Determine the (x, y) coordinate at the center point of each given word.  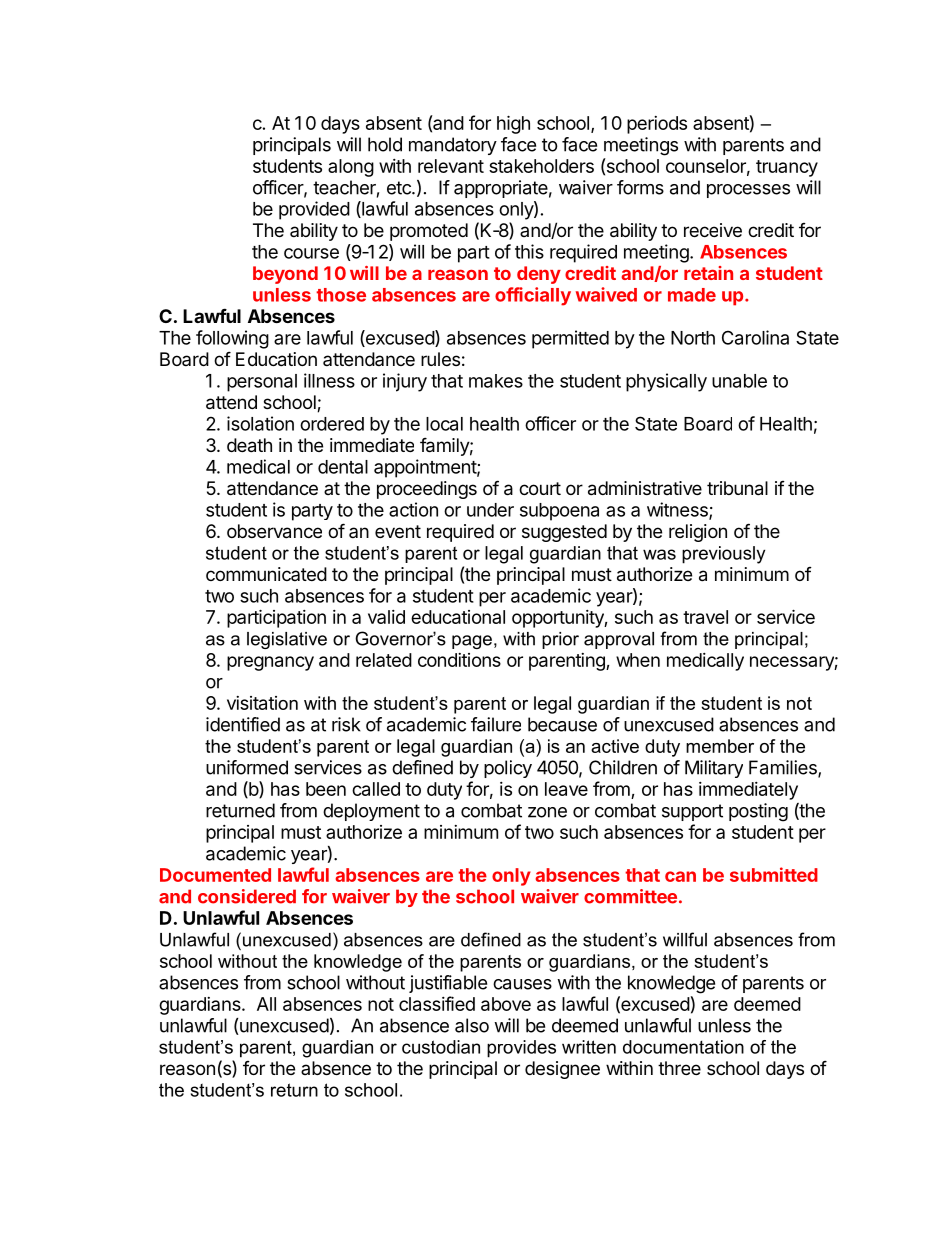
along (351, 168)
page (472, 642)
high (513, 124)
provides (521, 1049)
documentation (683, 1047)
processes (748, 191)
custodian (441, 1047)
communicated (266, 574)
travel (705, 617)
